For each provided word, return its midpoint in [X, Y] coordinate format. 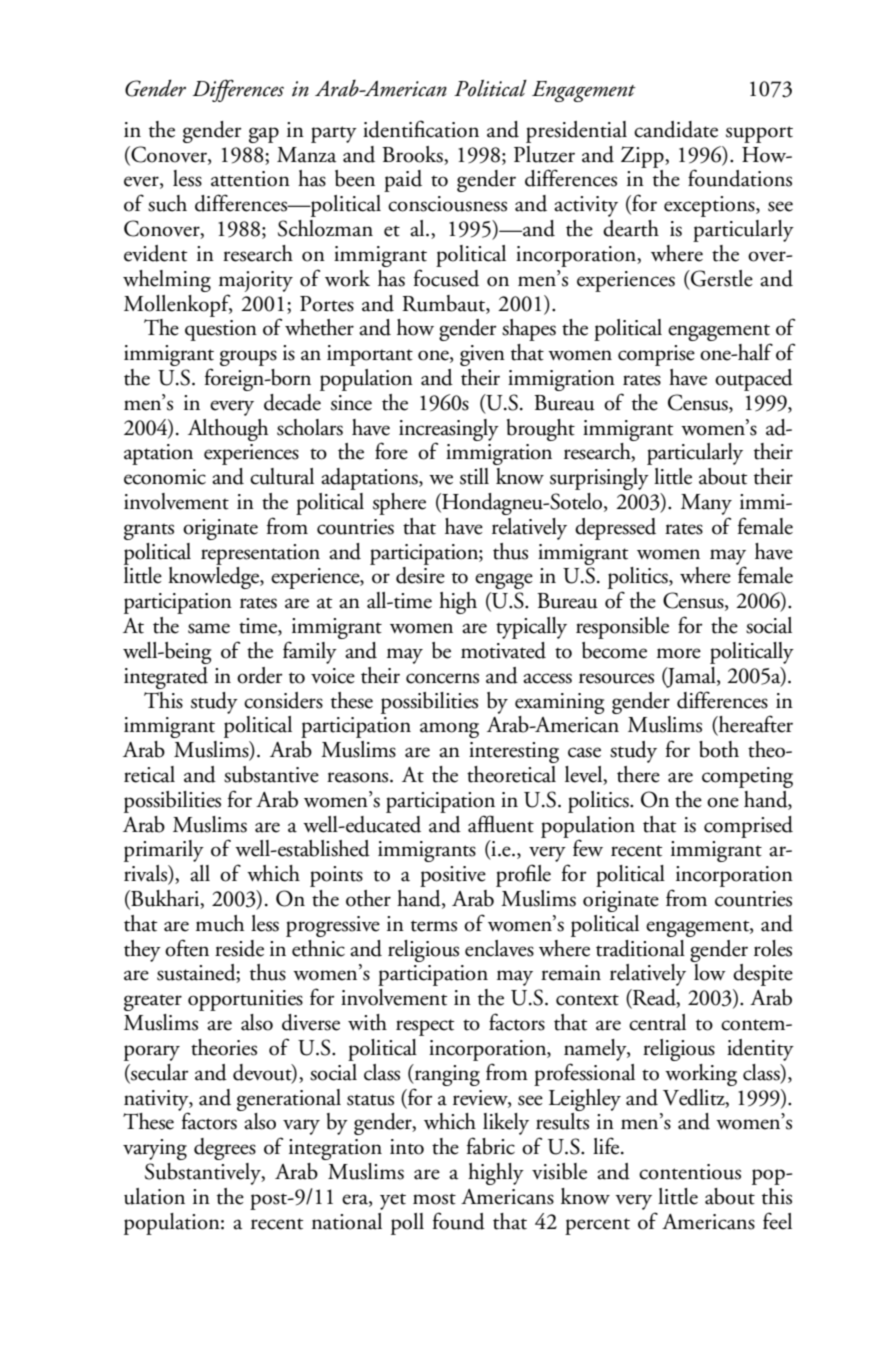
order [260, 675]
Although [228, 430]
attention [250, 179]
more [679, 653]
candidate [676, 129]
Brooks [413, 154]
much [220, 923]
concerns [442, 678]
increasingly [449, 431]
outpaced [754, 380]
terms [434, 926]
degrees [225, 1149]
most [434, 1199]
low [710, 972]
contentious [690, 1172]
